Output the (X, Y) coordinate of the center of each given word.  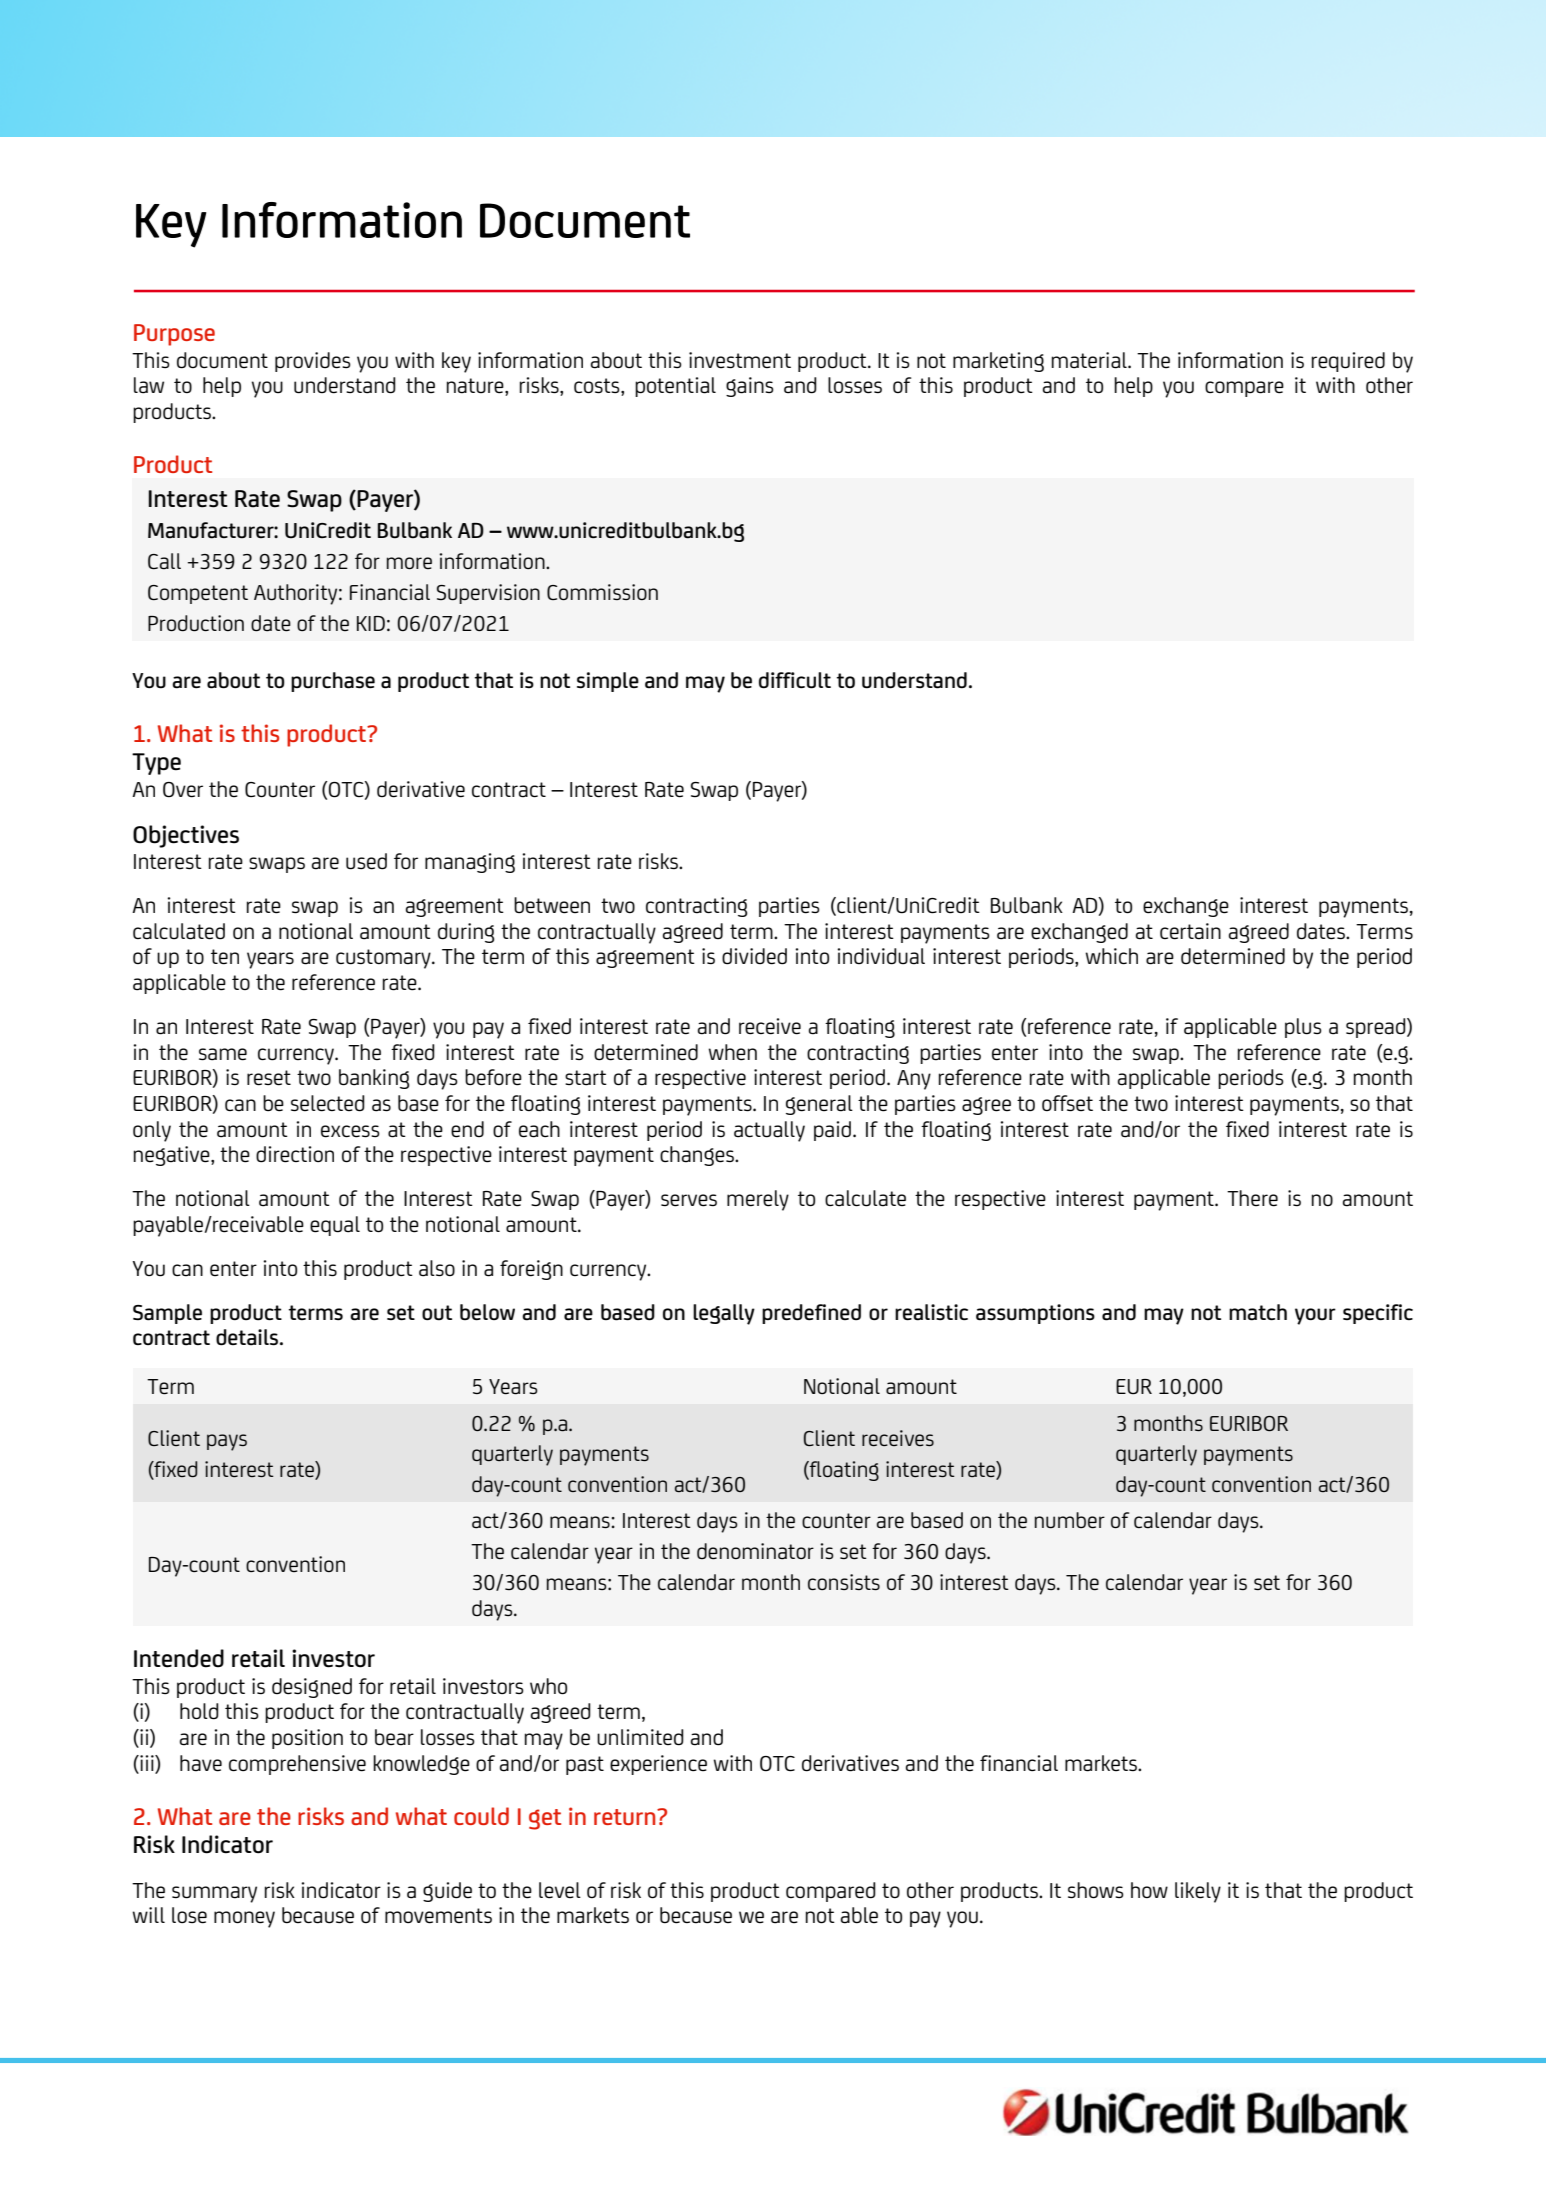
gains (750, 387)
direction (295, 1154)
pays (227, 1442)
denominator (755, 1551)
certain (1190, 931)
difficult (795, 680)
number (1070, 1520)
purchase (333, 682)
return (626, 1817)
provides (313, 362)
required (1348, 362)
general (819, 1105)
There (1252, 1198)
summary (214, 1894)
